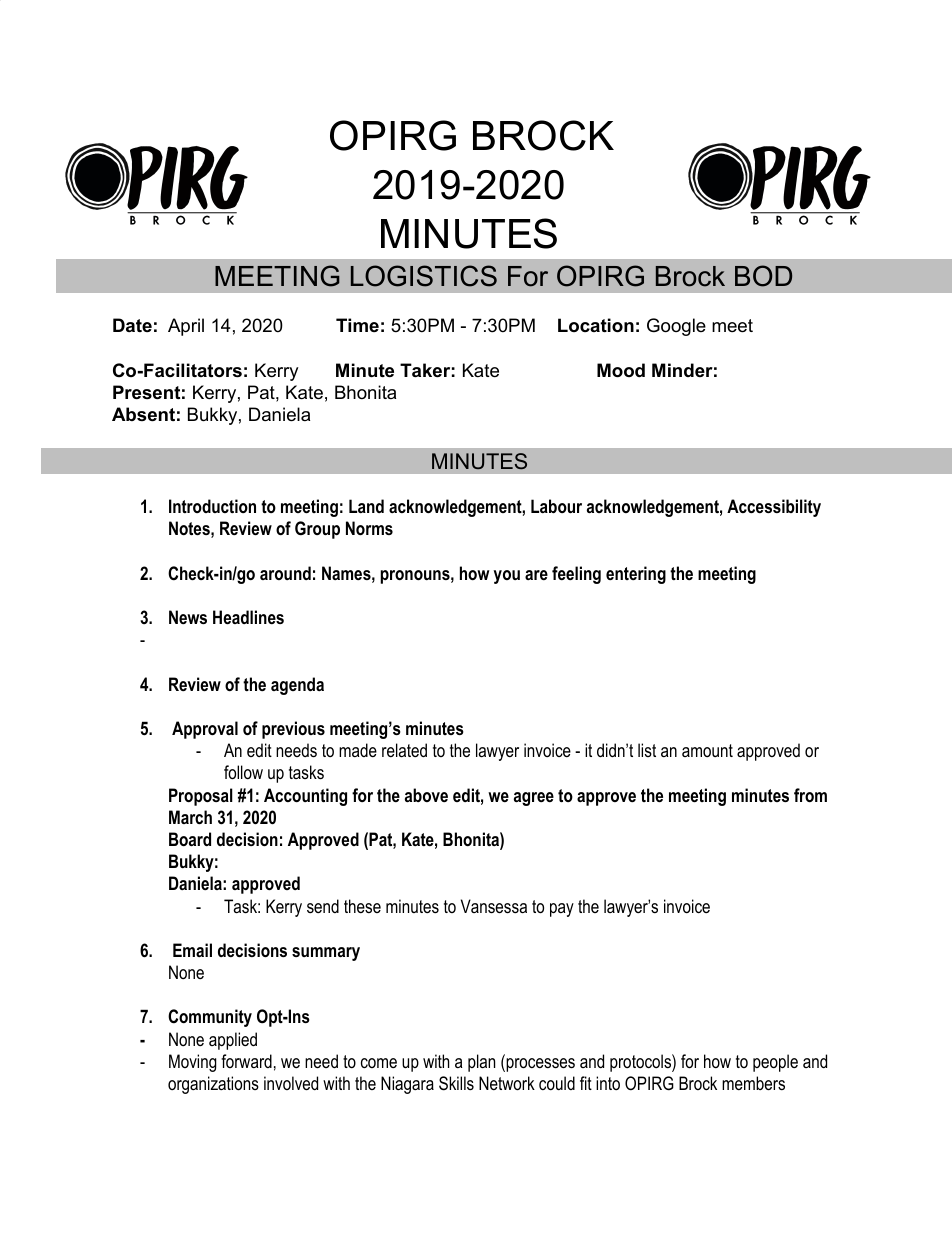  Describe the element at coordinates (201, 797) in the page. I see `Proposal` at that location.
